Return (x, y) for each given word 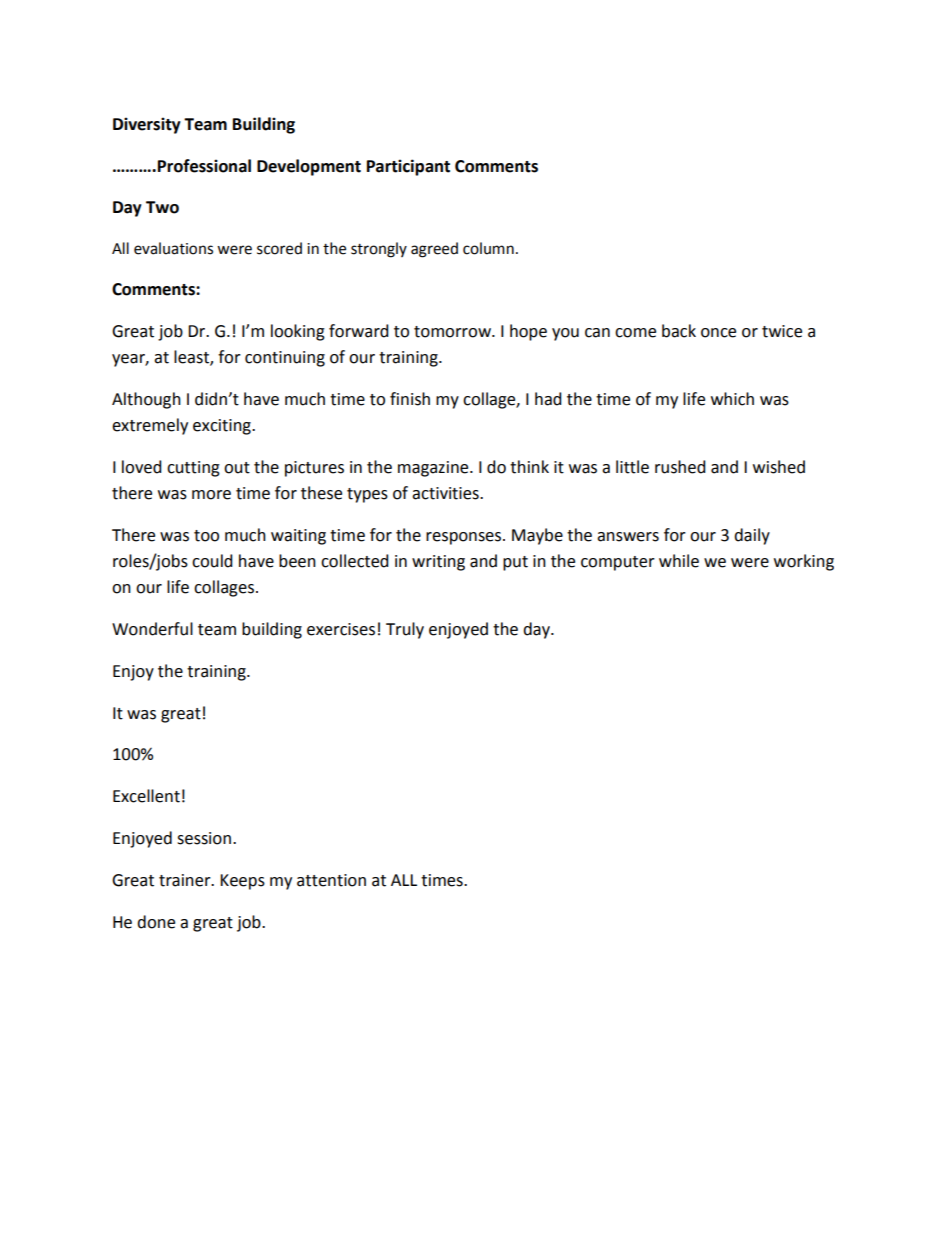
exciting (223, 427)
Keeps (242, 882)
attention (331, 880)
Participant (408, 167)
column (488, 248)
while (679, 561)
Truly (405, 630)
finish (410, 399)
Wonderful (152, 629)
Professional (204, 166)
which (732, 399)
